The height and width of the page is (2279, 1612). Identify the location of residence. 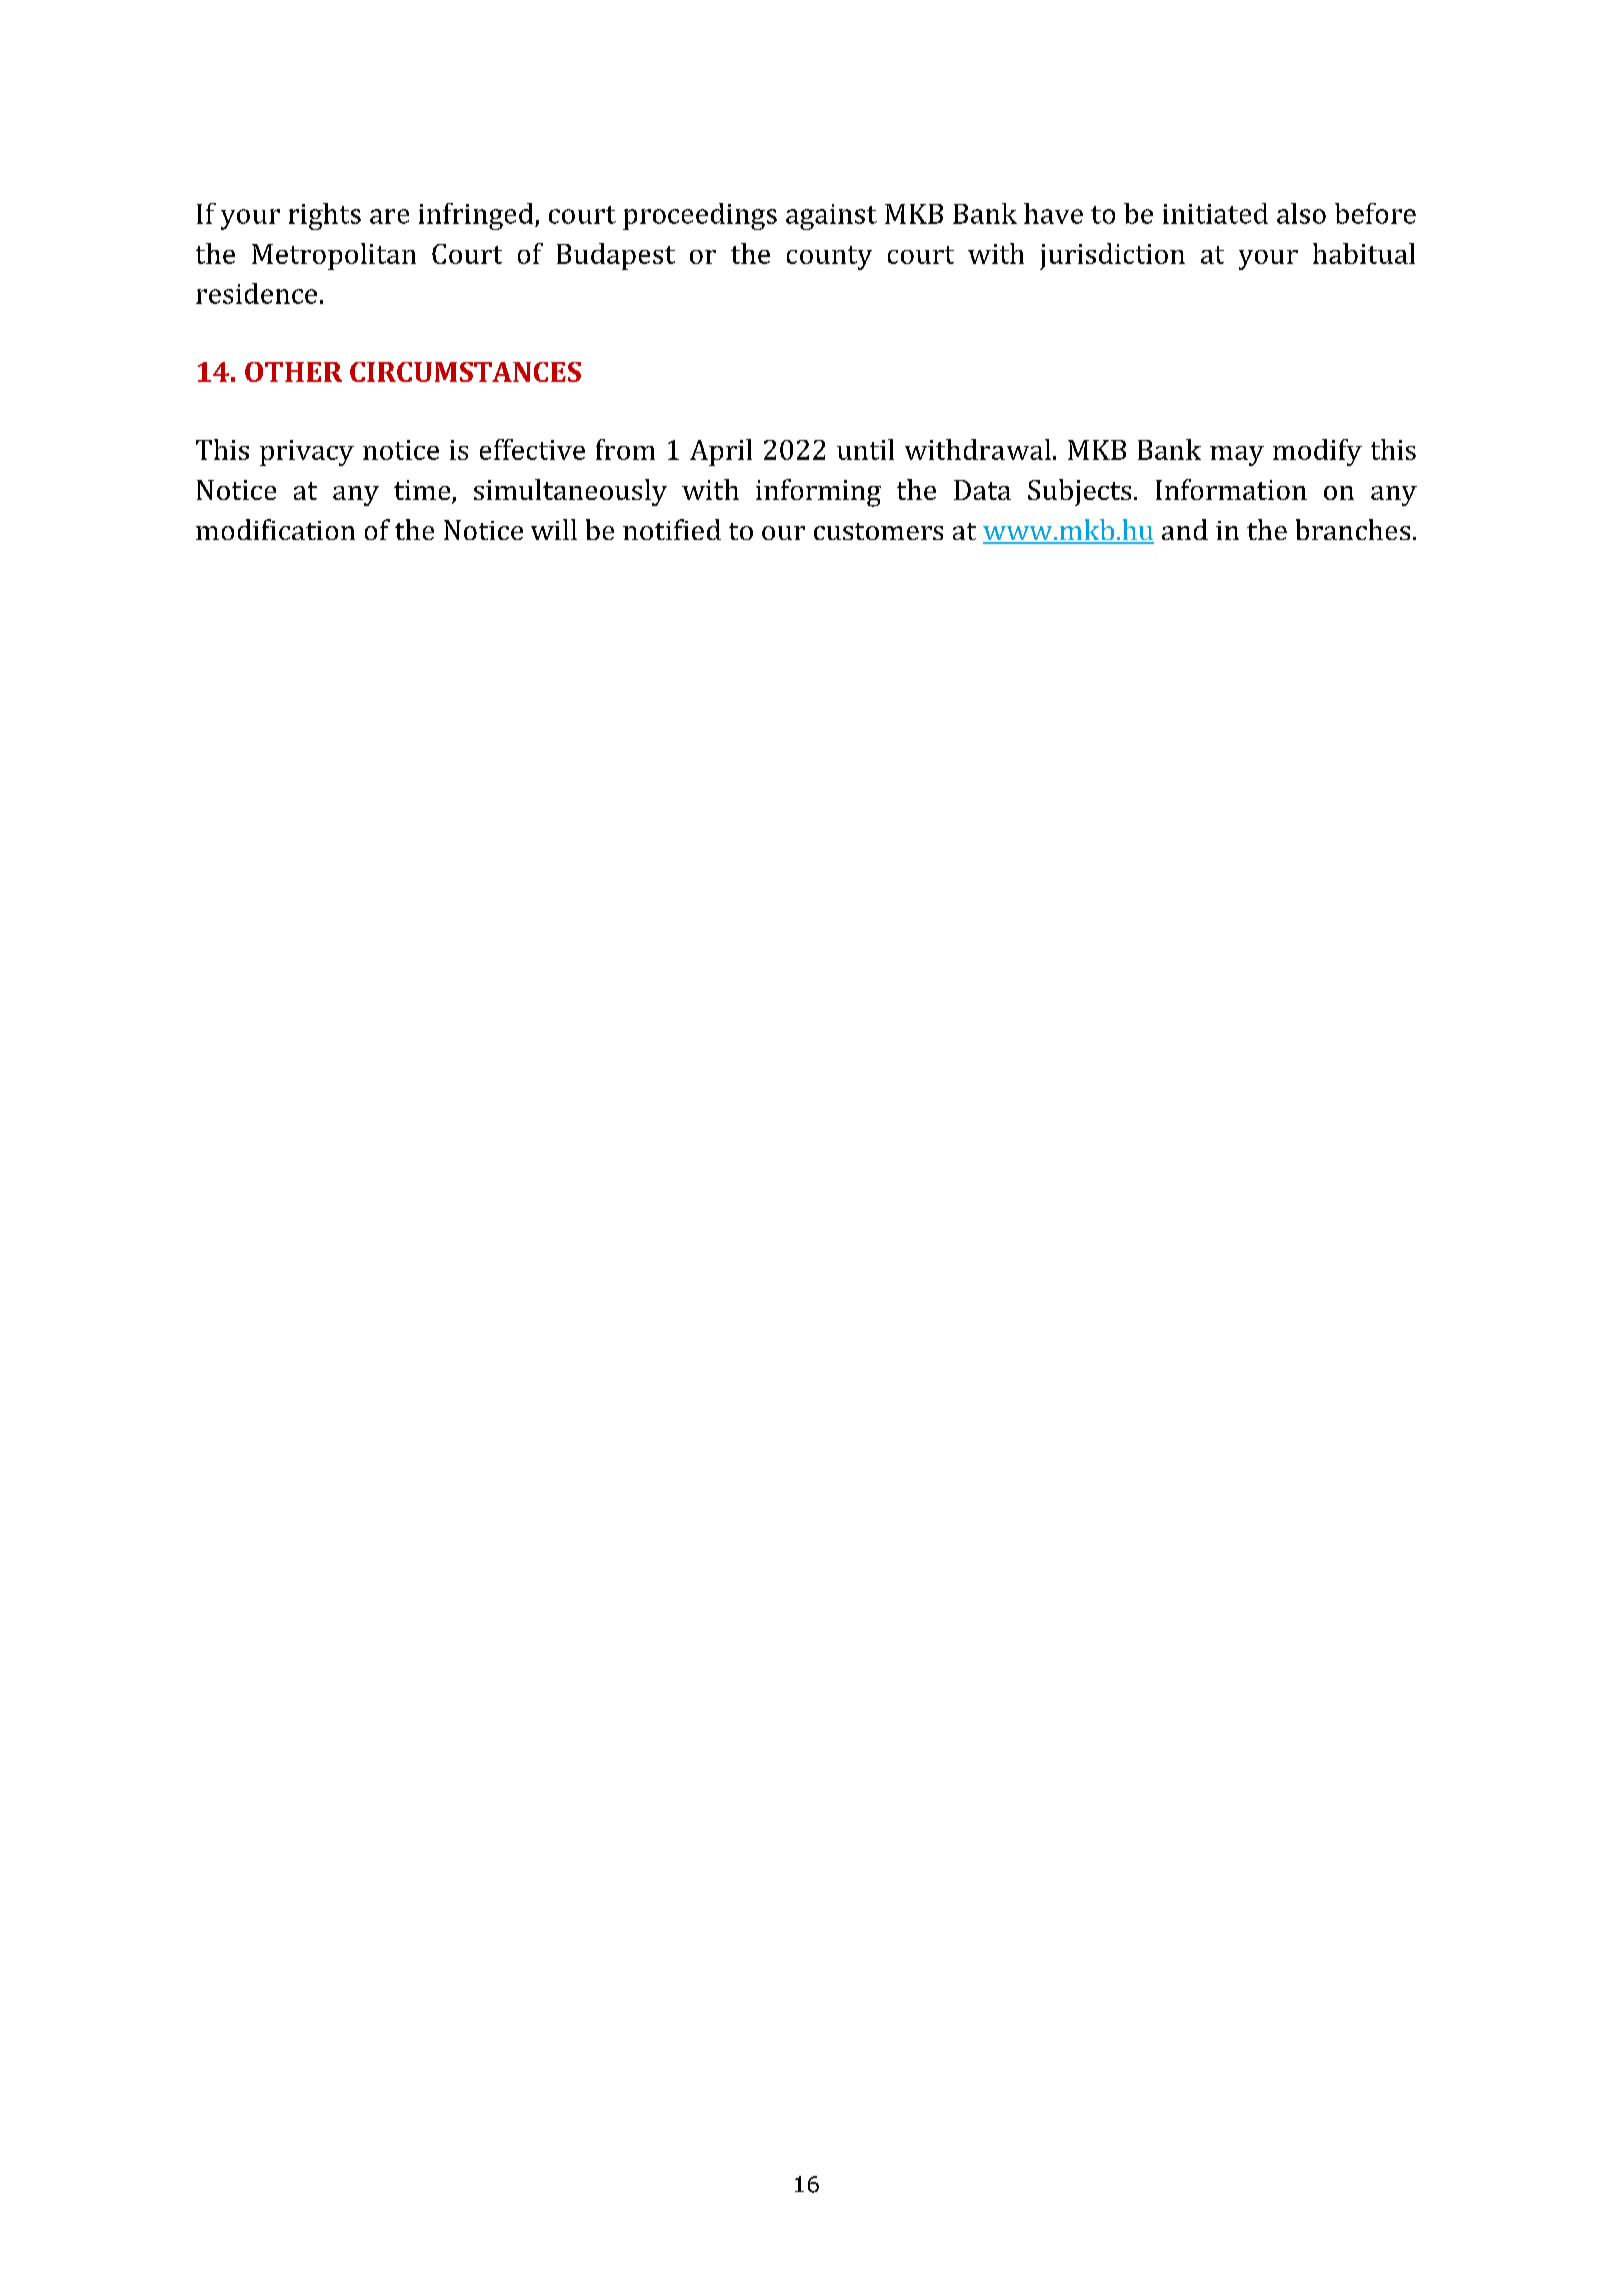
(256, 293).
